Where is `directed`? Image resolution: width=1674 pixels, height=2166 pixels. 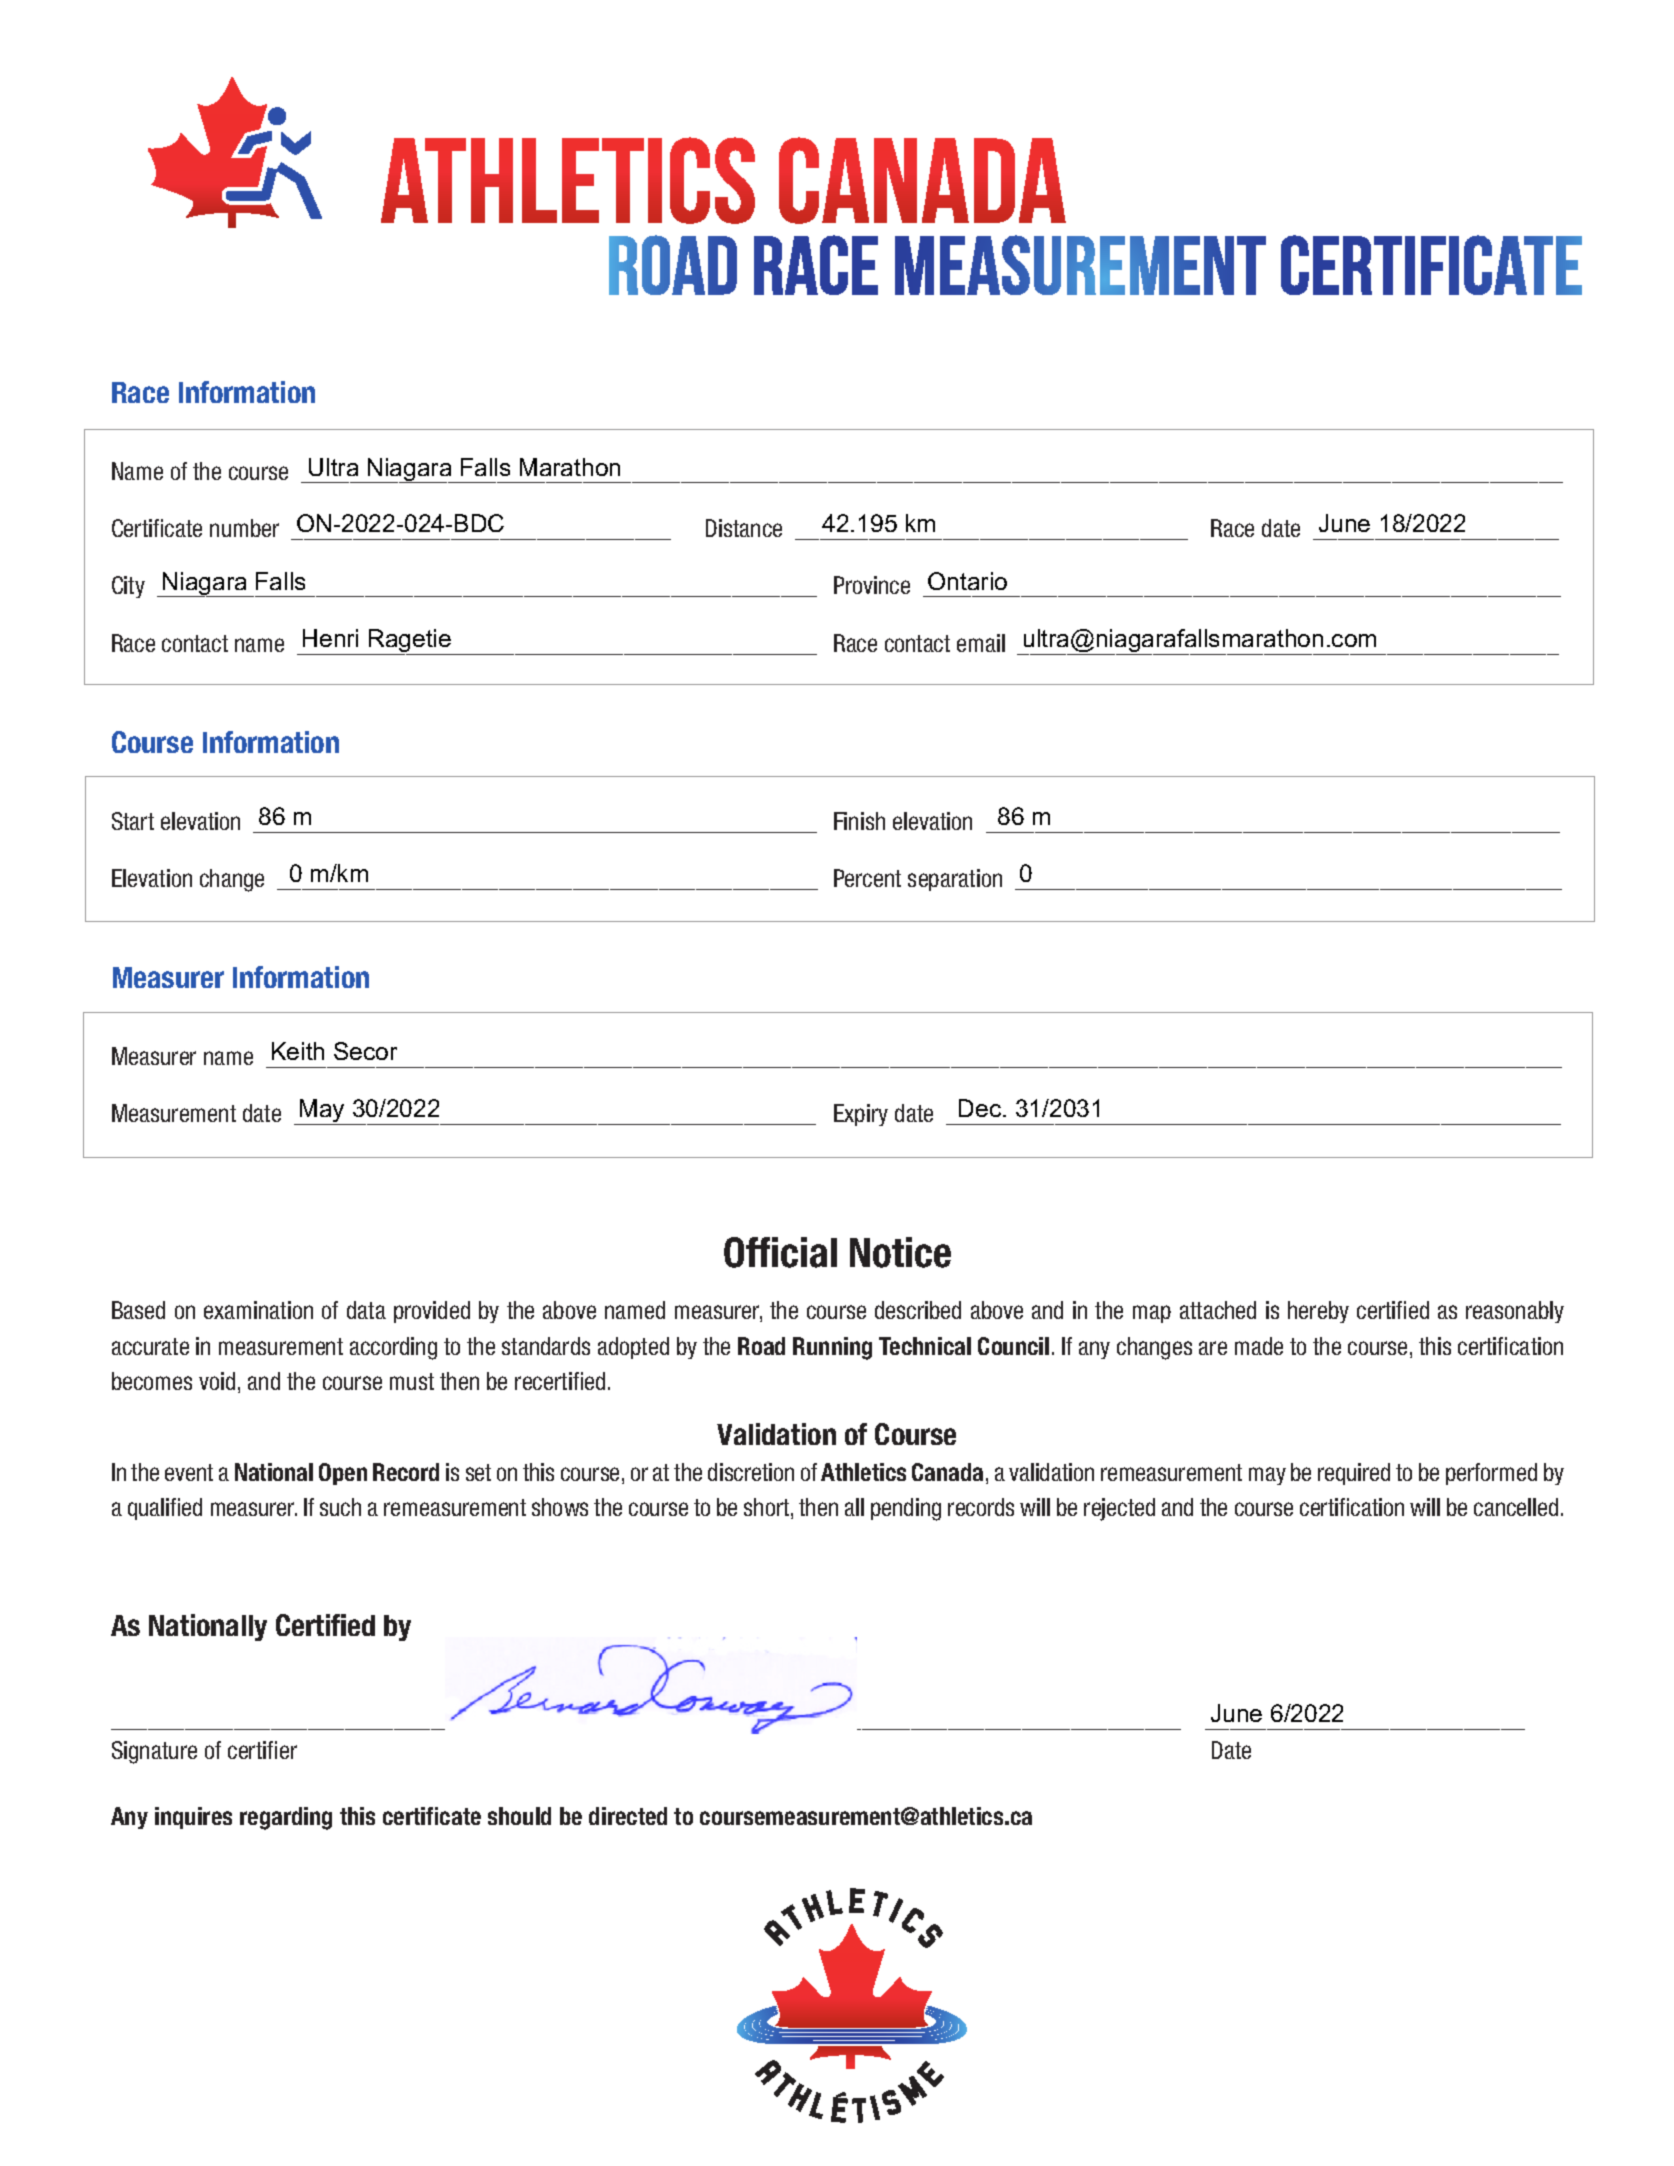
directed is located at coordinates (628, 1816).
